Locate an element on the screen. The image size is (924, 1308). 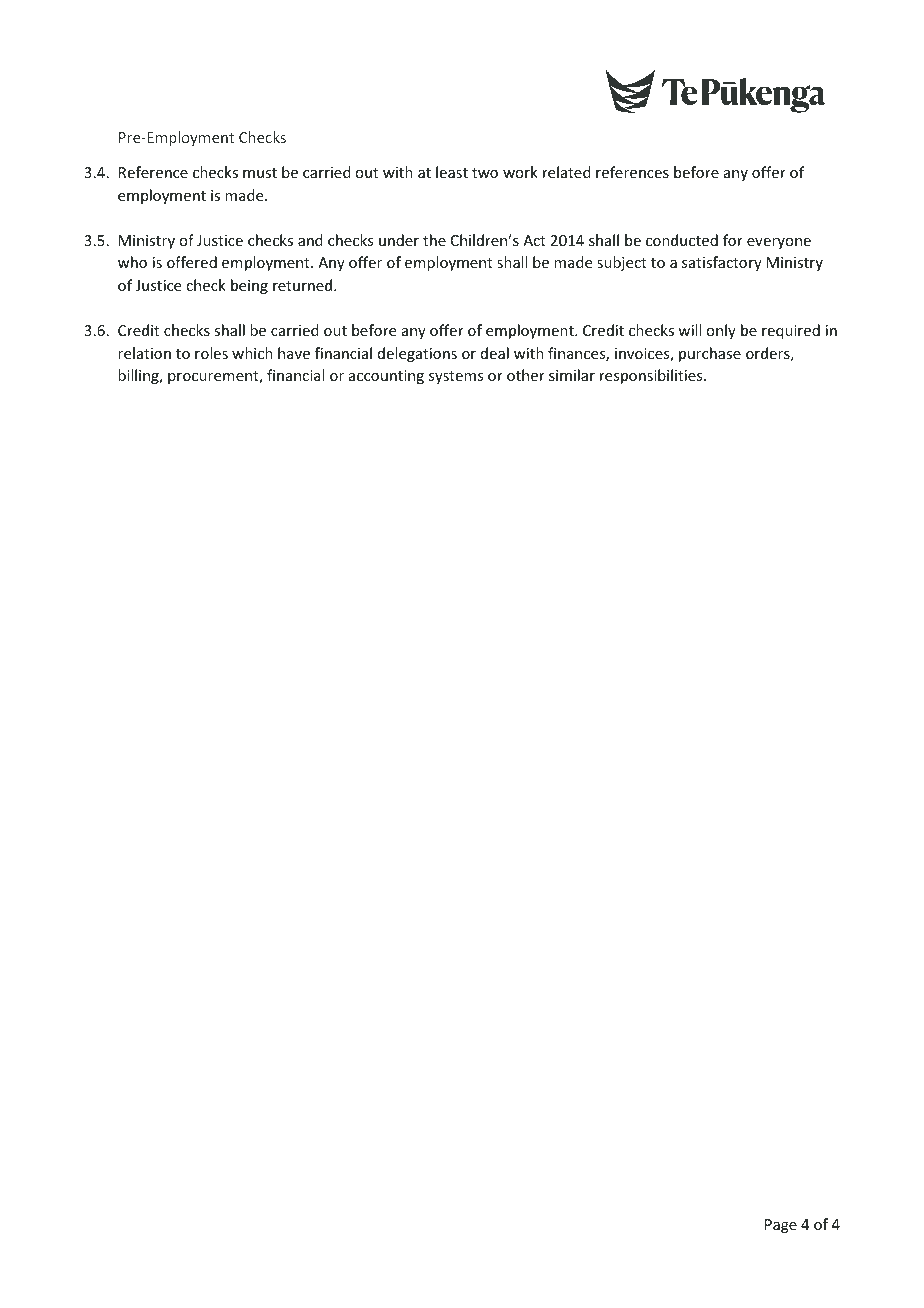
Page is located at coordinates (781, 1226).
